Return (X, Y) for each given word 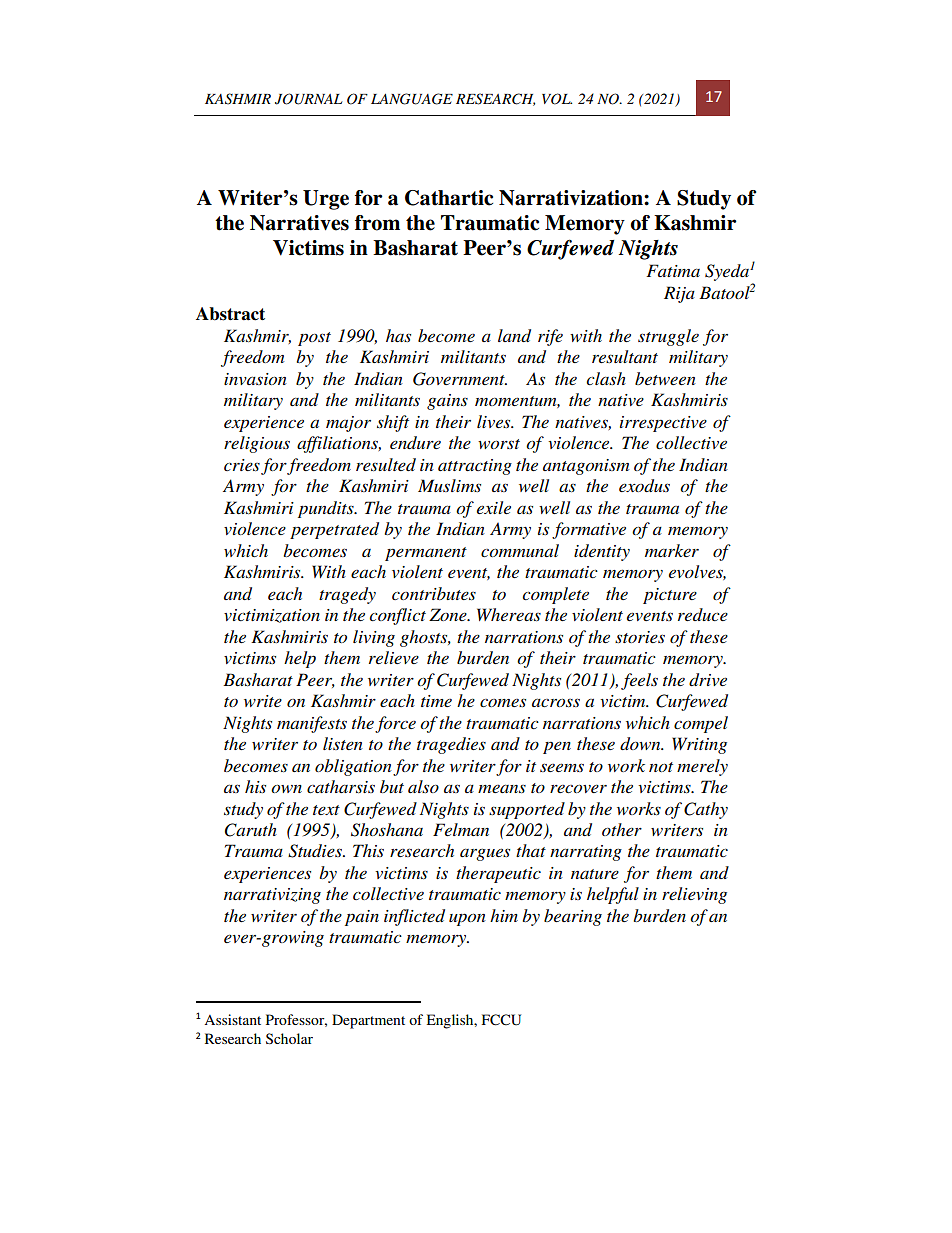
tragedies (451, 745)
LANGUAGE (412, 99)
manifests (312, 724)
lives (495, 421)
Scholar (289, 1038)
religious (257, 444)
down (641, 743)
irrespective (663, 424)
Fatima (673, 270)
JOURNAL (309, 99)
